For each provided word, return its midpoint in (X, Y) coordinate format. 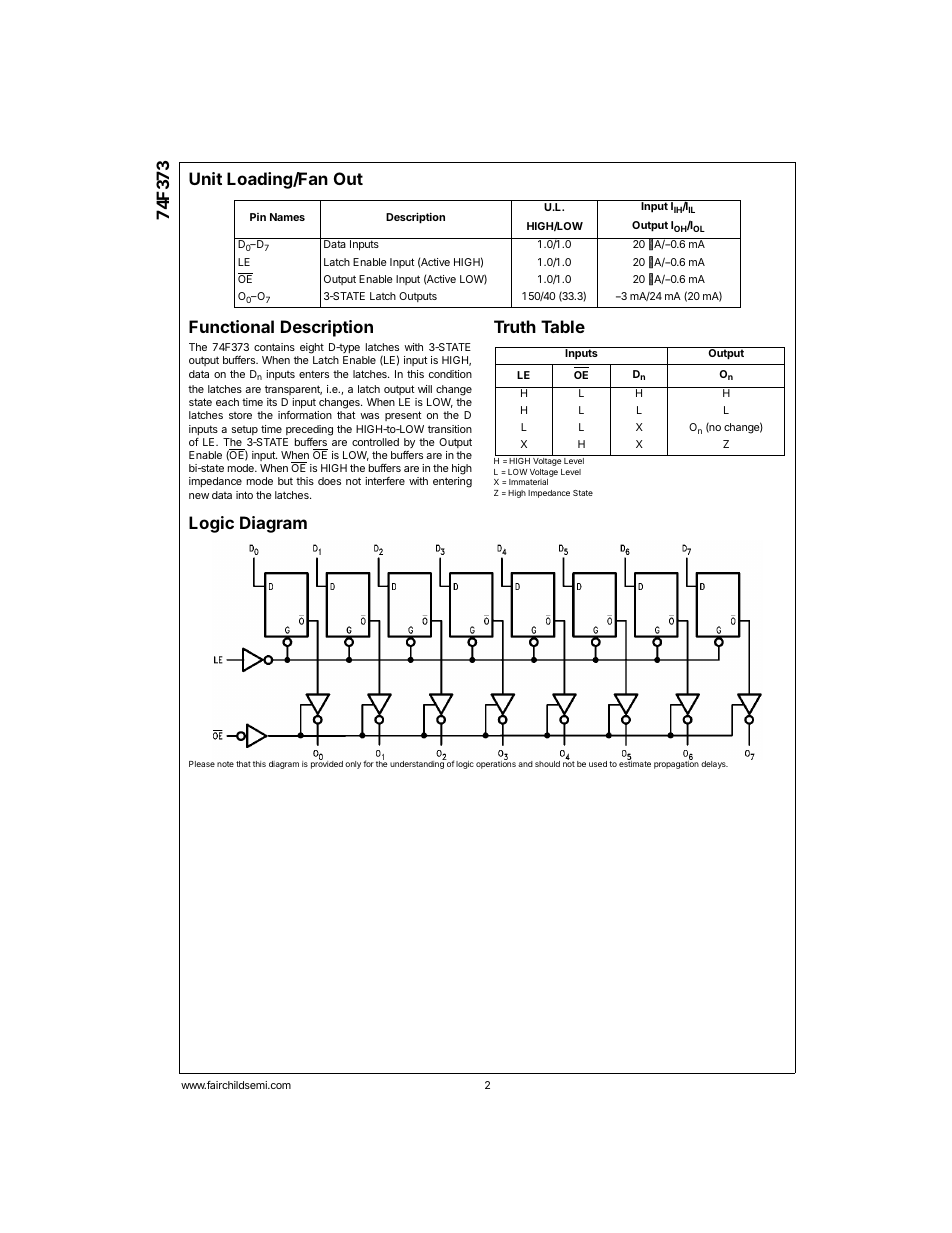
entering (452, 482)
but (285, 481)
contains (274, 347)
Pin (258, 217)
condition (450, 374)
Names (287, 217)
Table (563, 326)
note (225, 764)
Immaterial (528, 482)
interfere (385, 481)
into (244, 495)
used (598, 764)
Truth (515, 326)
